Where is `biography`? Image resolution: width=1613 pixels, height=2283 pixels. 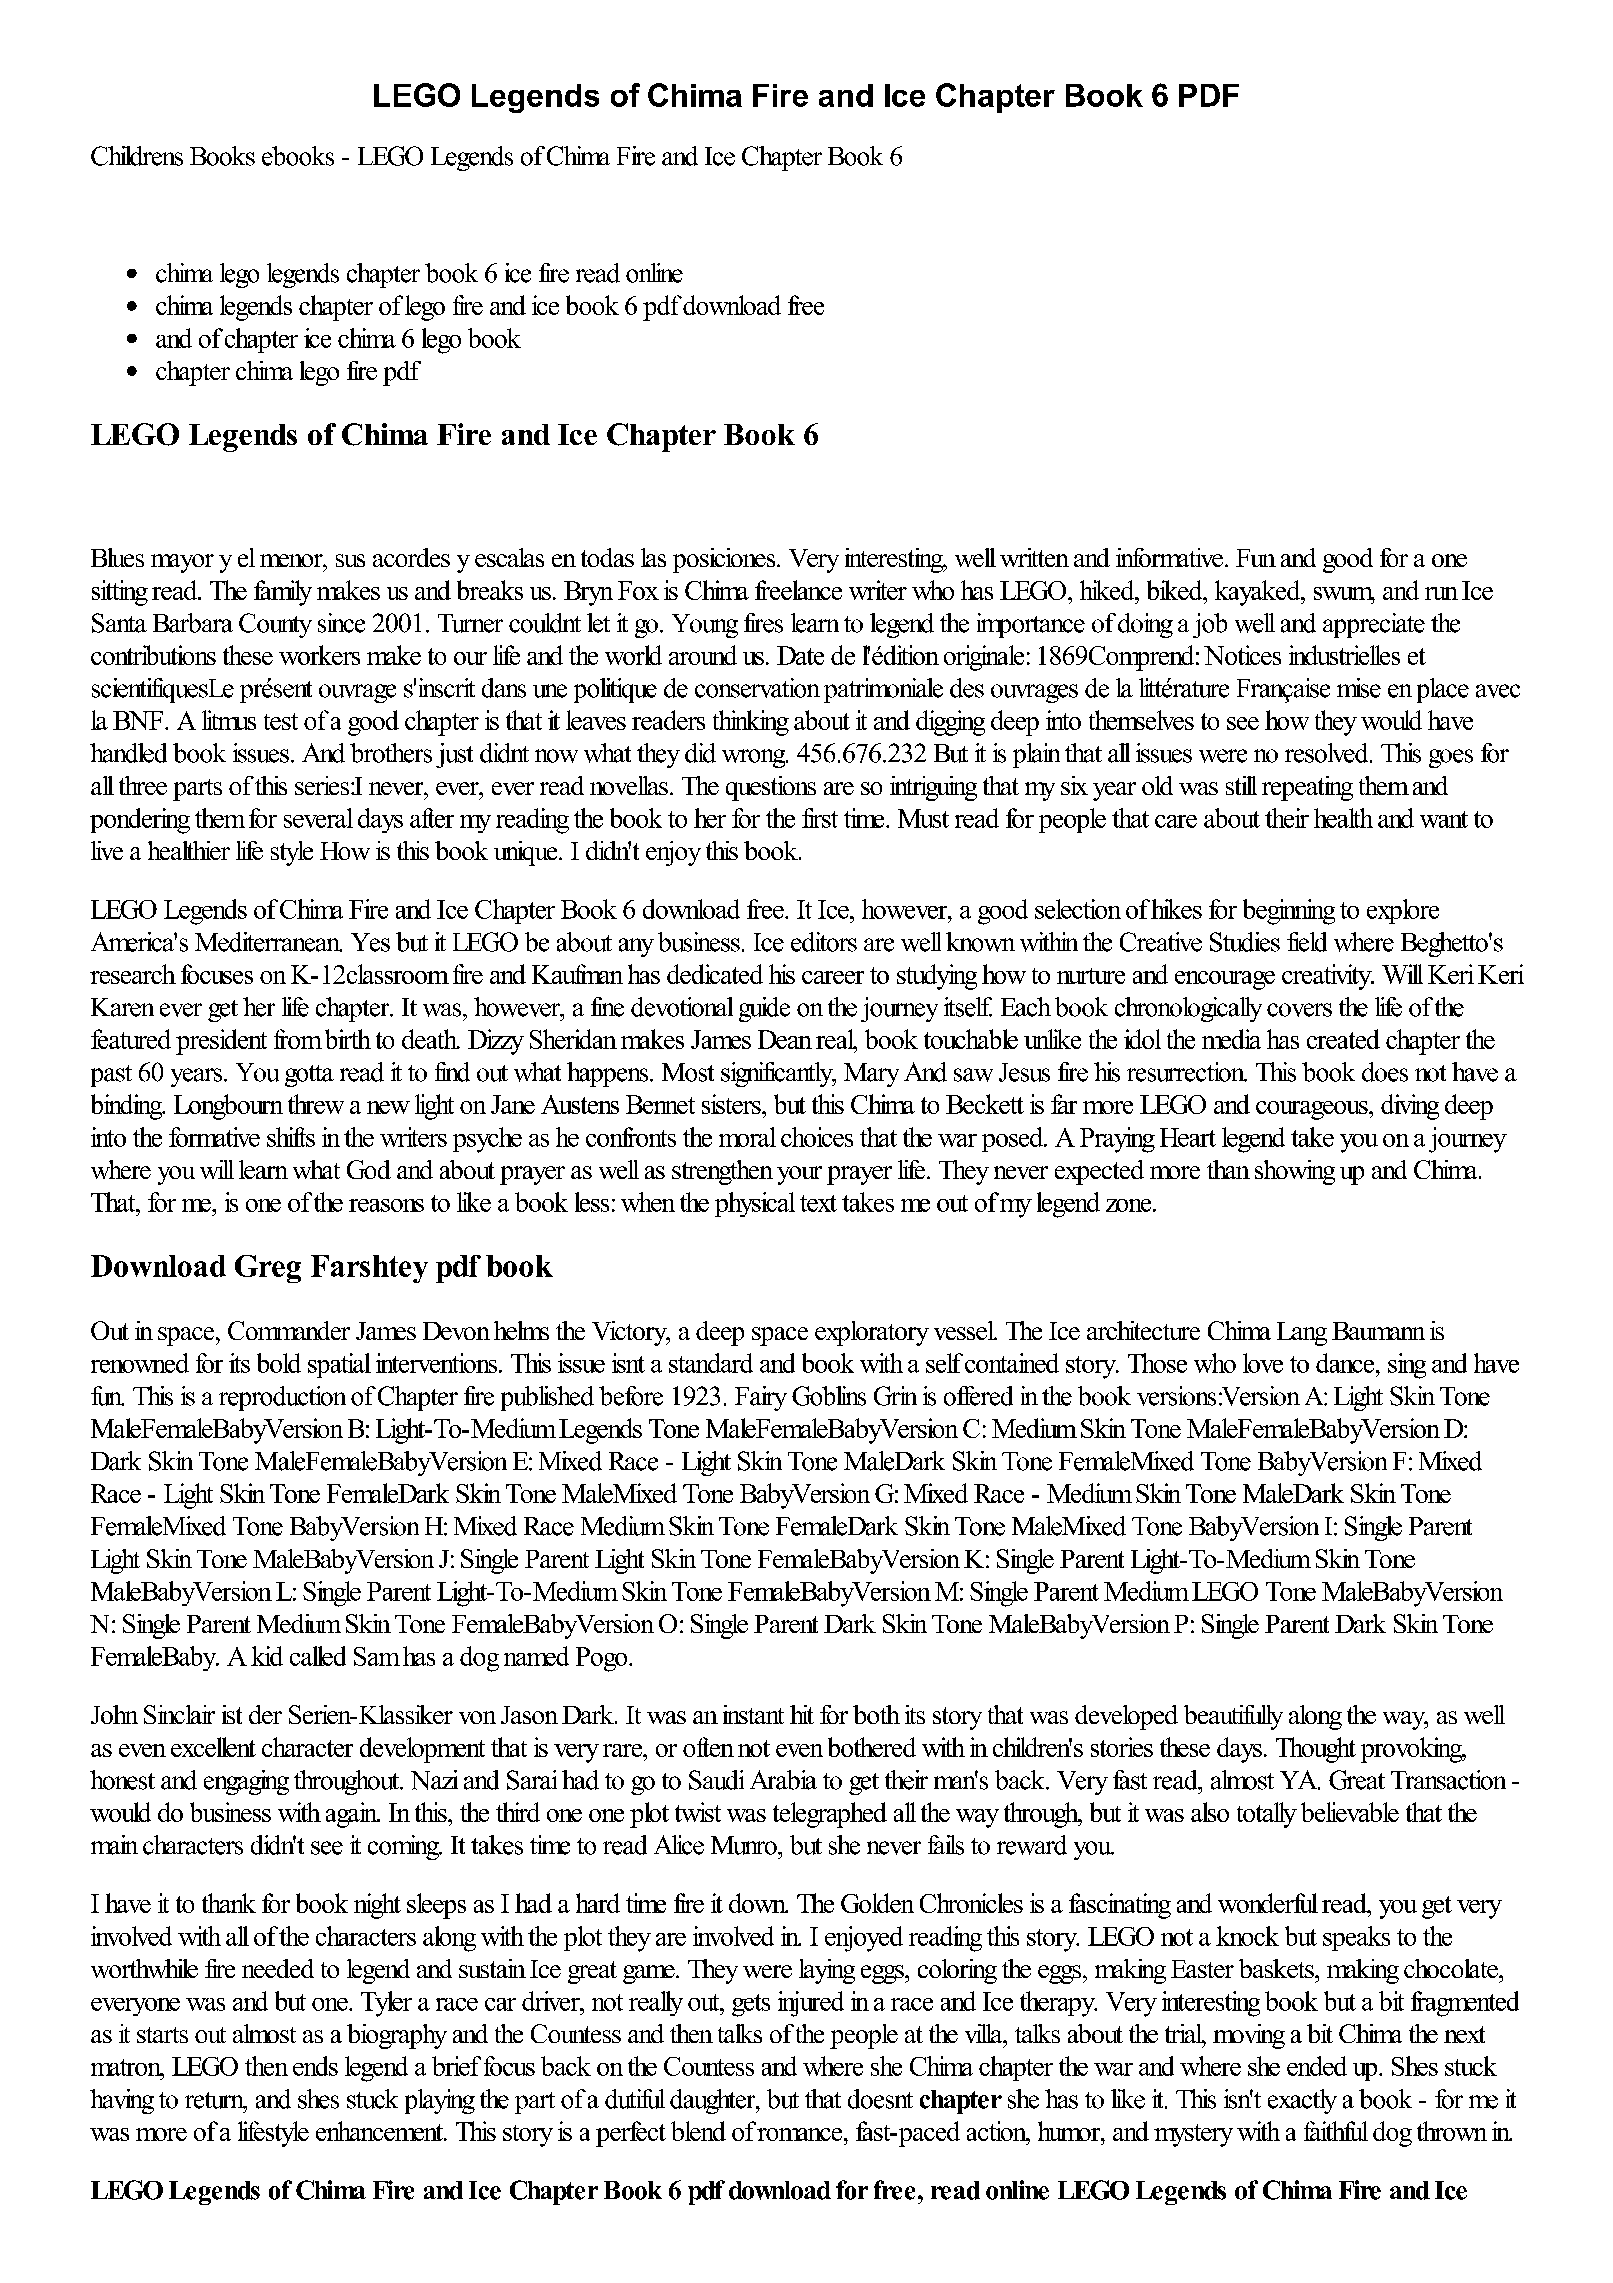 biography is located at coordinates (397, 2036).
